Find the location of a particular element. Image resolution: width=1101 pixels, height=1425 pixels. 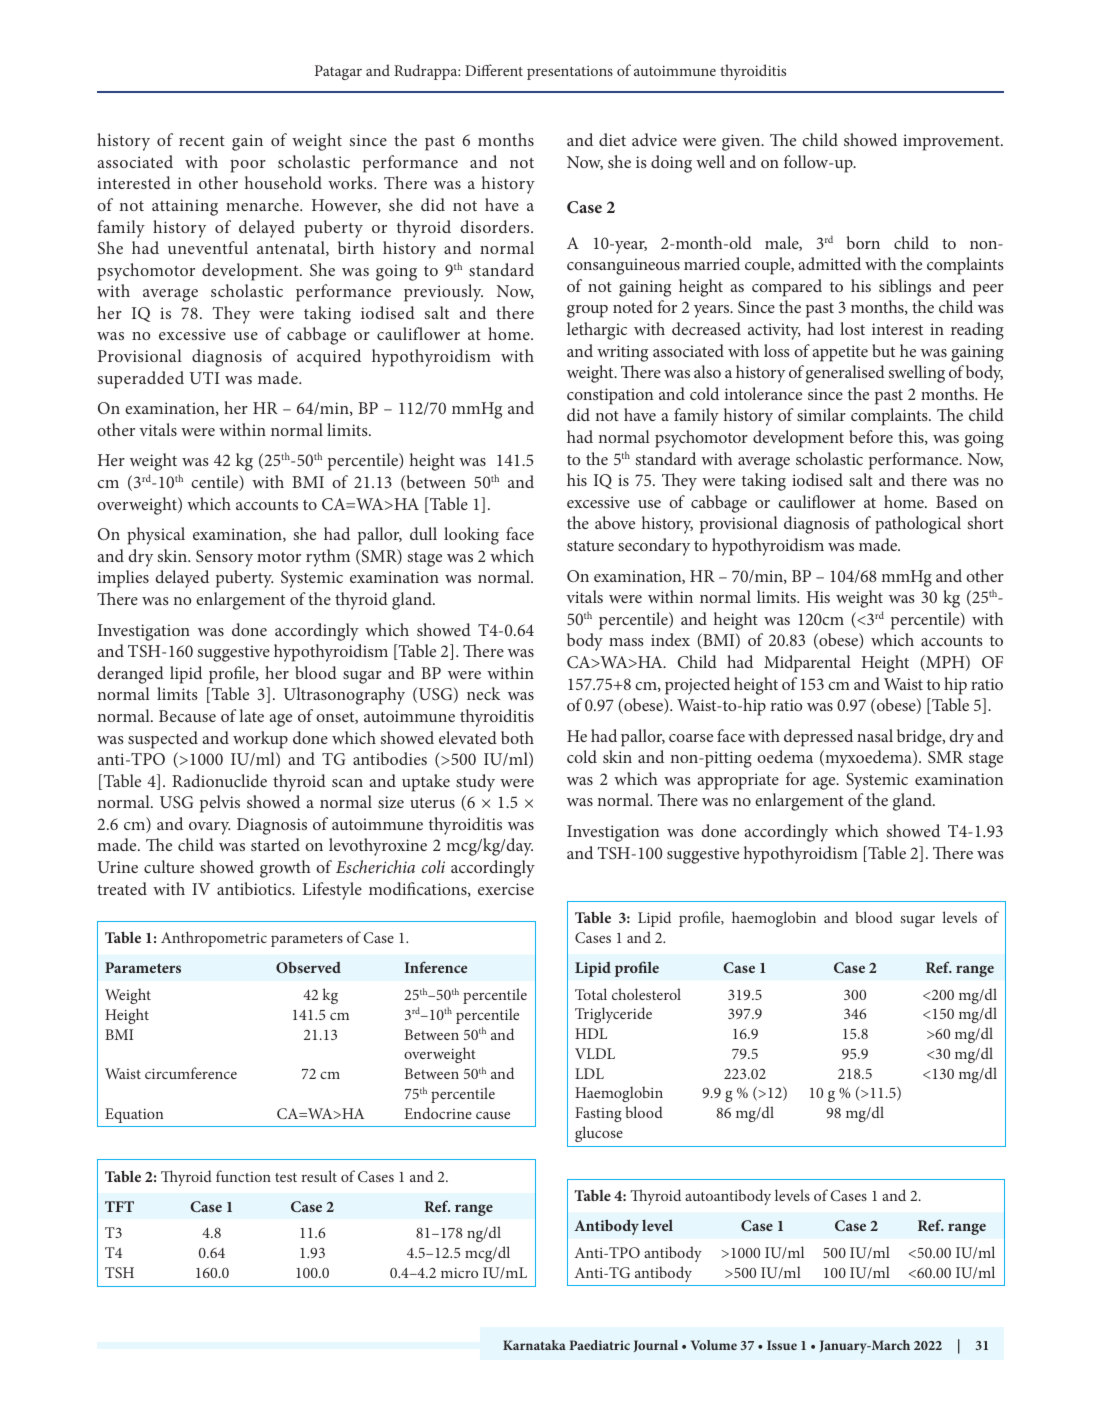

both is located at coordinates (517, 737).
